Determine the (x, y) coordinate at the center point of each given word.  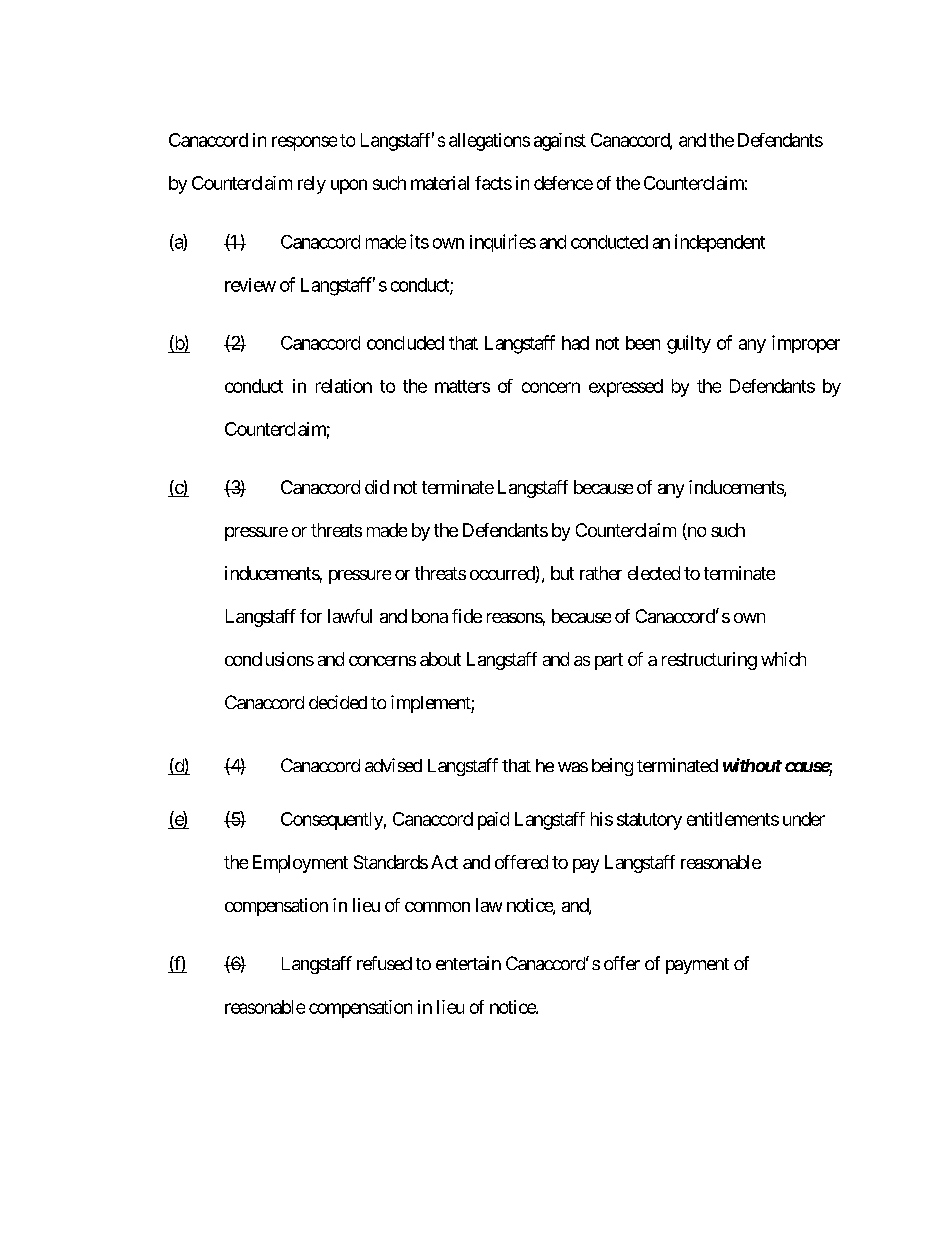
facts (493, 183)
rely (312, 185)
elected (654, 573)
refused (384, 963)
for (311, 616)
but (562, 573)
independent (720, 243)
